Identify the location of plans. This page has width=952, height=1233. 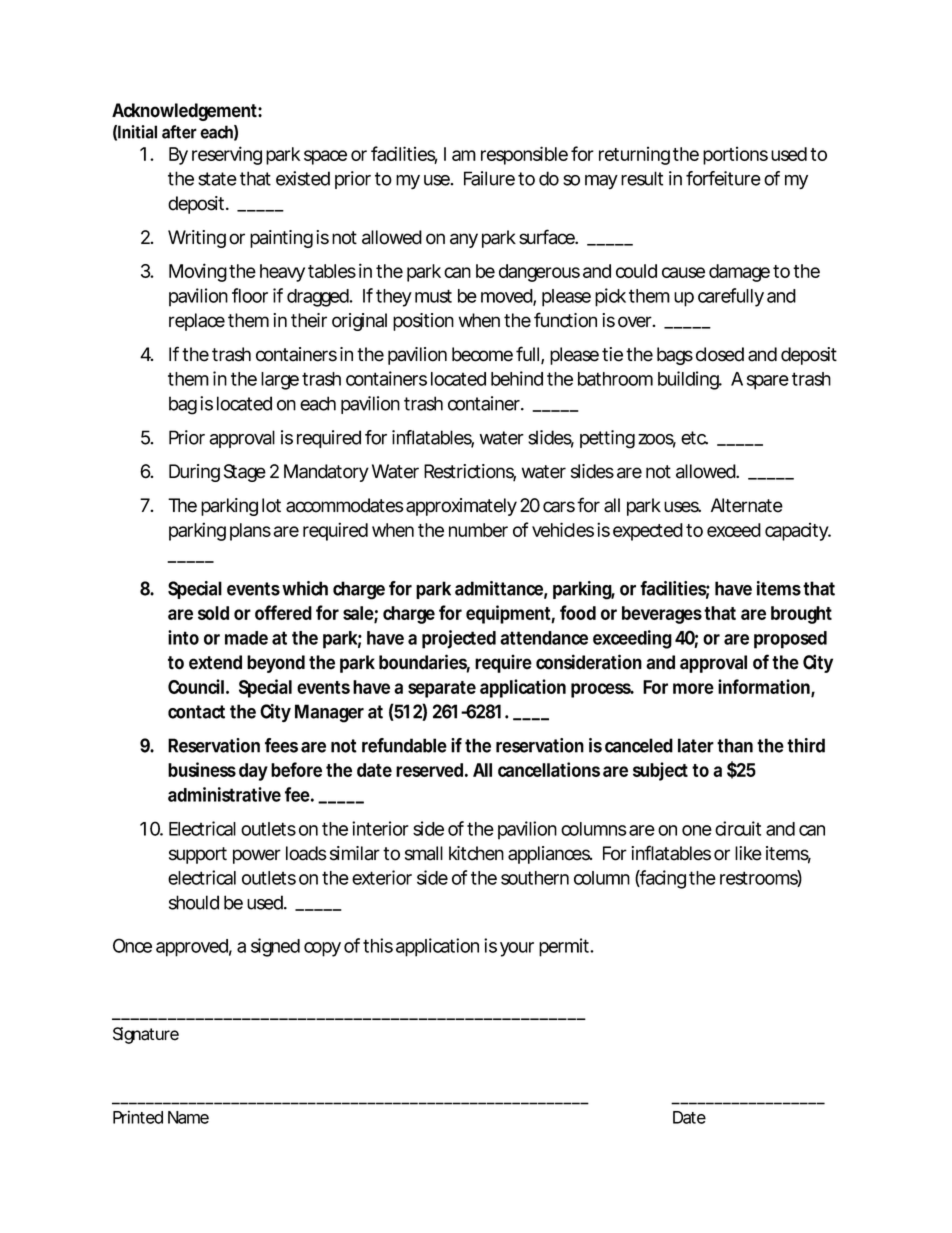
(250, 532).
